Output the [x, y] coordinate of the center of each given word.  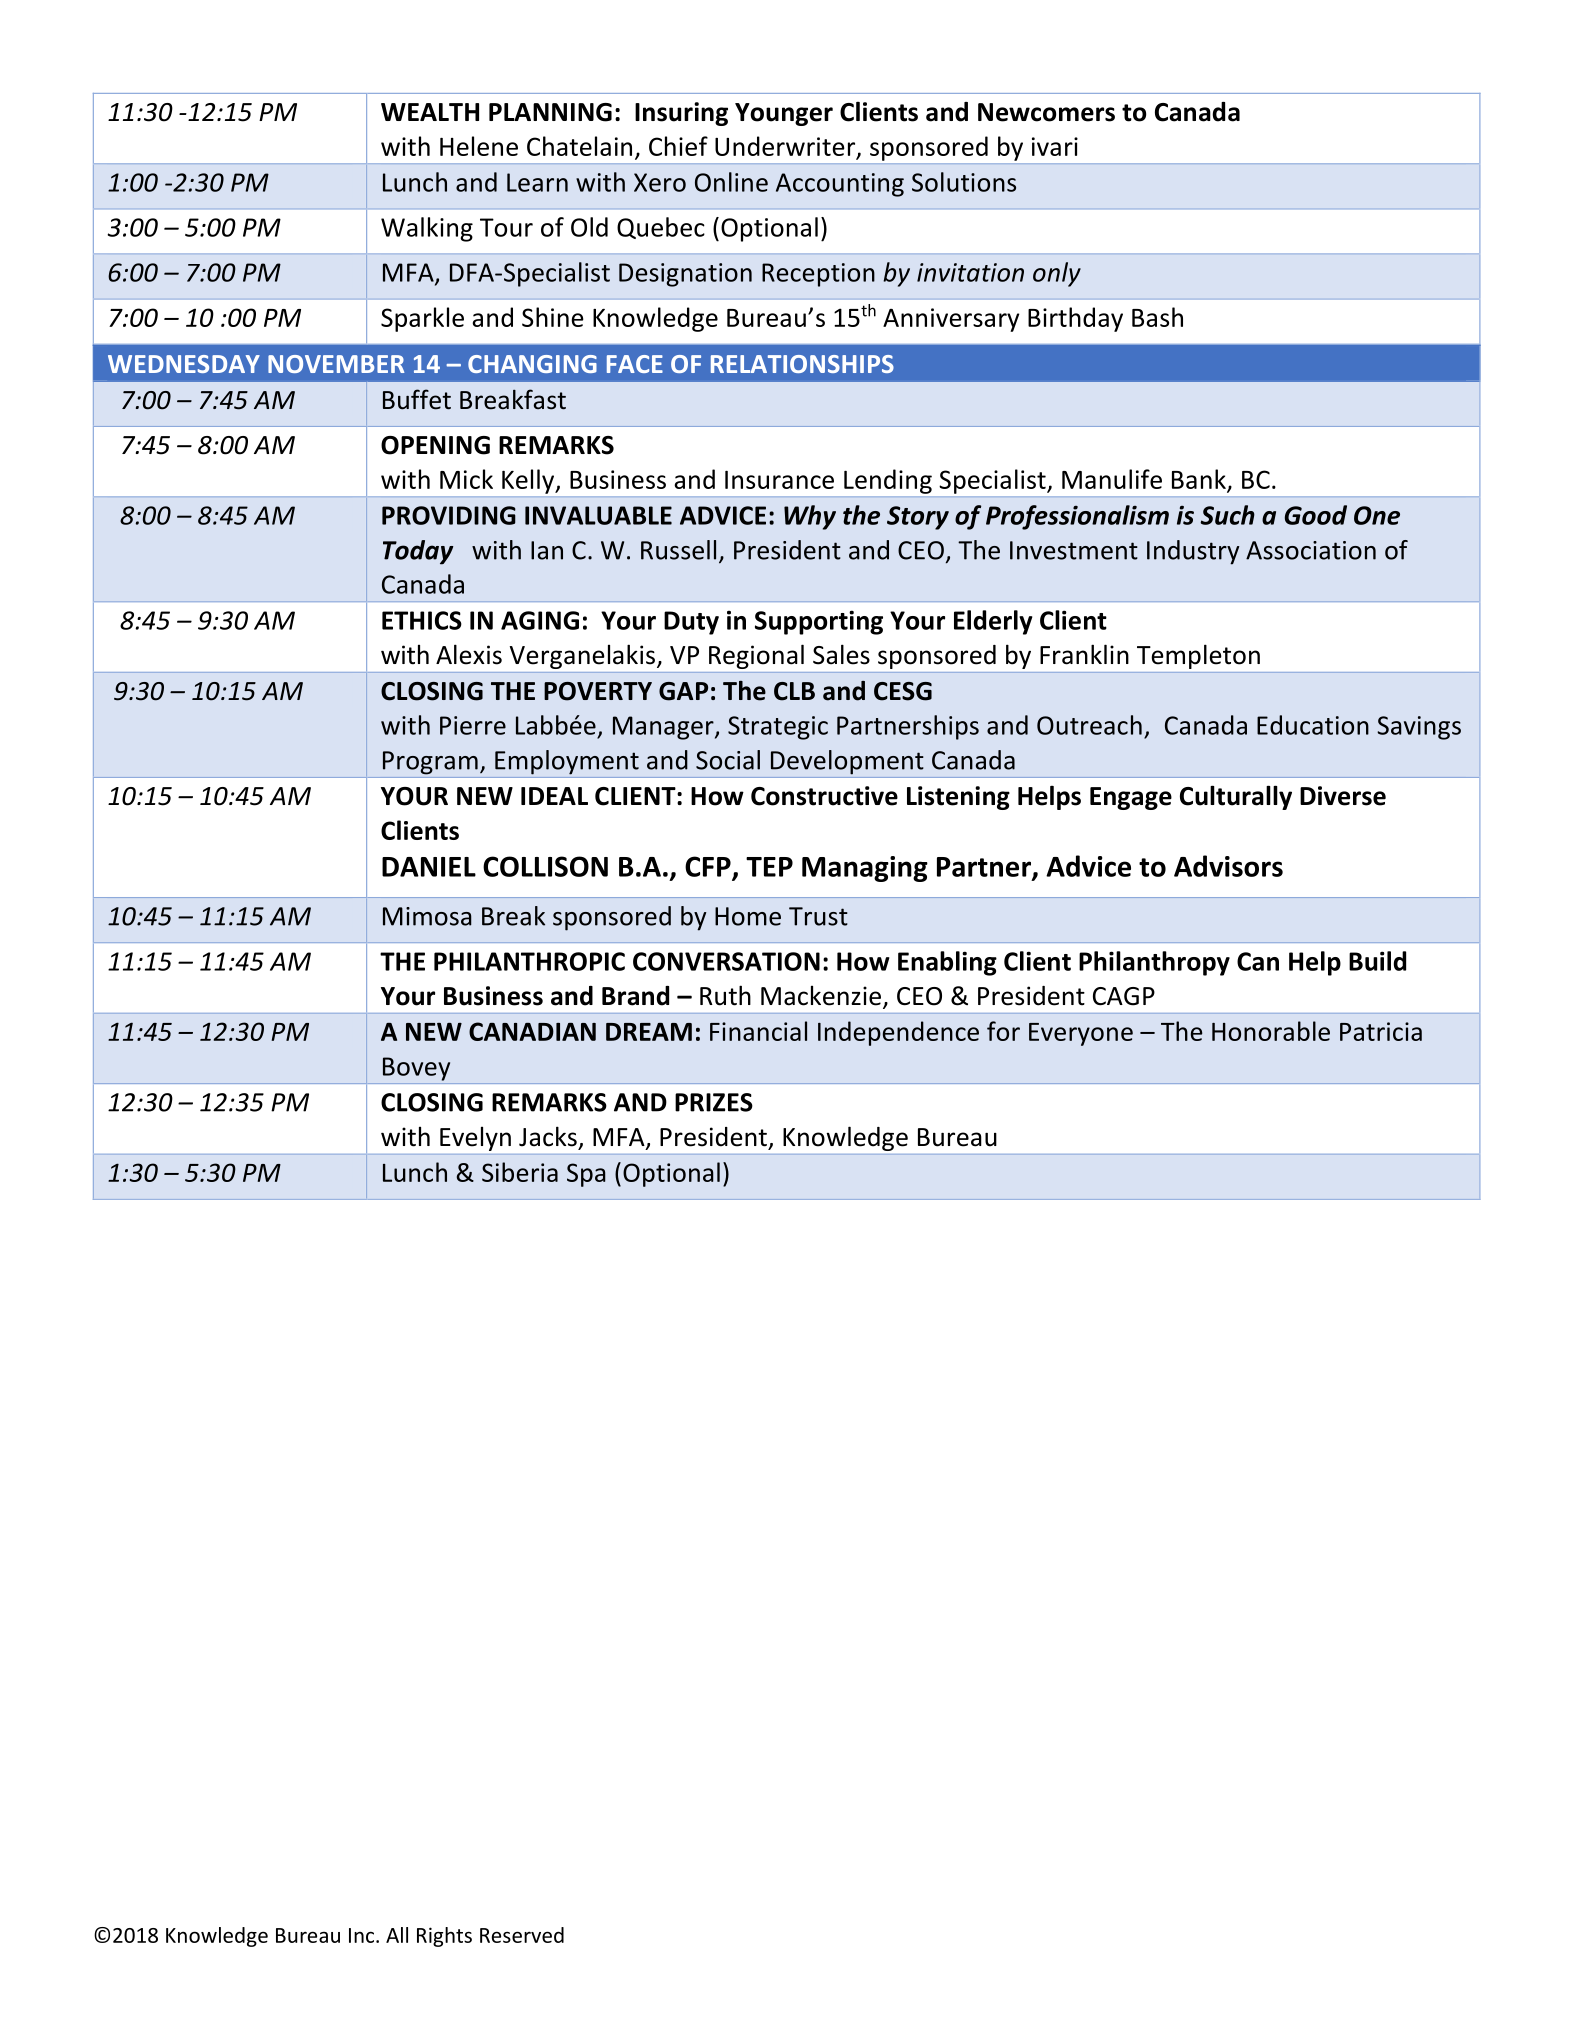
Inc [363, 1935]
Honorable [1271, 1031]
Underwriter [786, 147]
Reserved [522, 1935]
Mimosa [427, 916]
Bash [1157, 317]
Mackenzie [821, 996]
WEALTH [430, 112]
